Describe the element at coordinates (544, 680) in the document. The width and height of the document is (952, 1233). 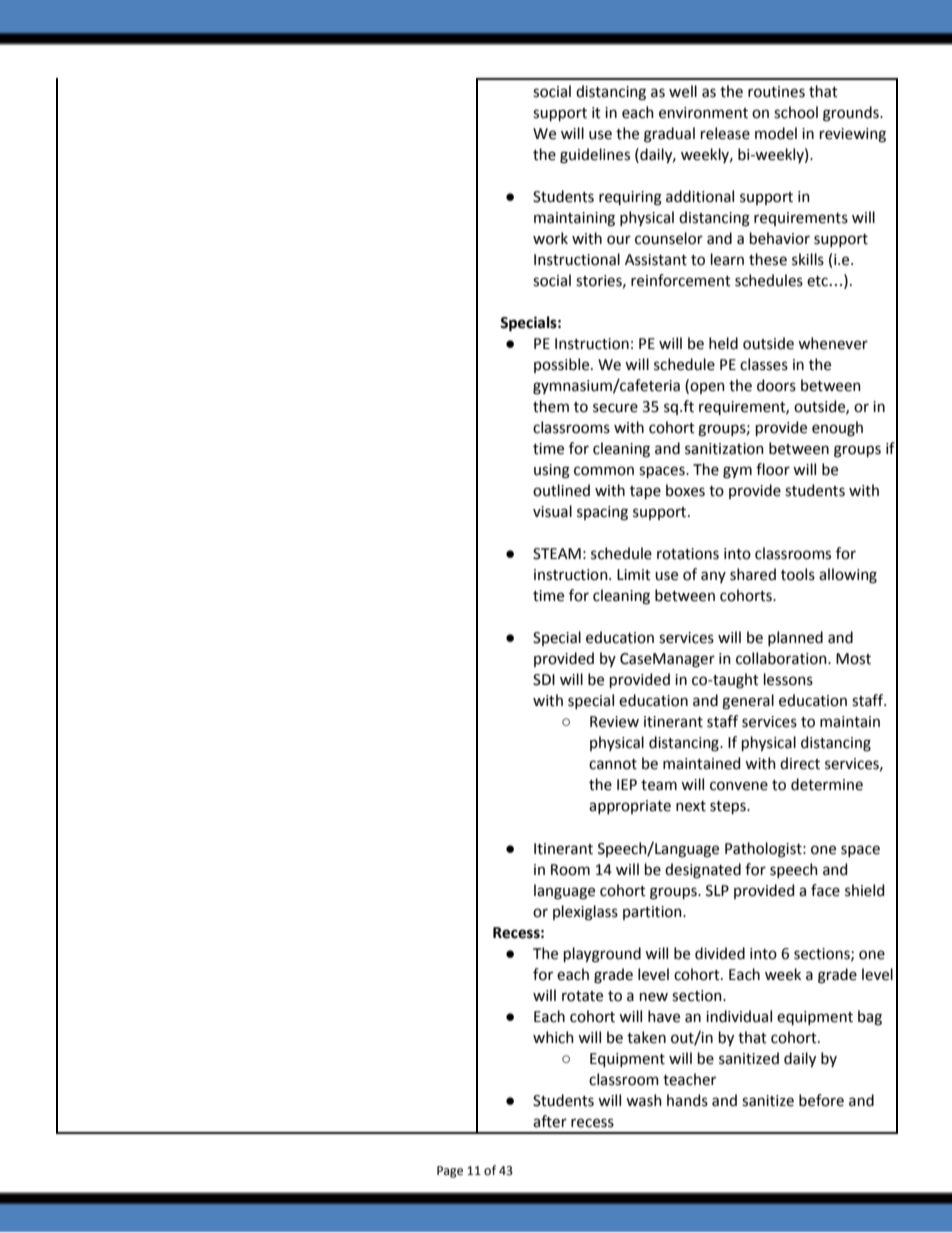
I see `SDI` at that location.
